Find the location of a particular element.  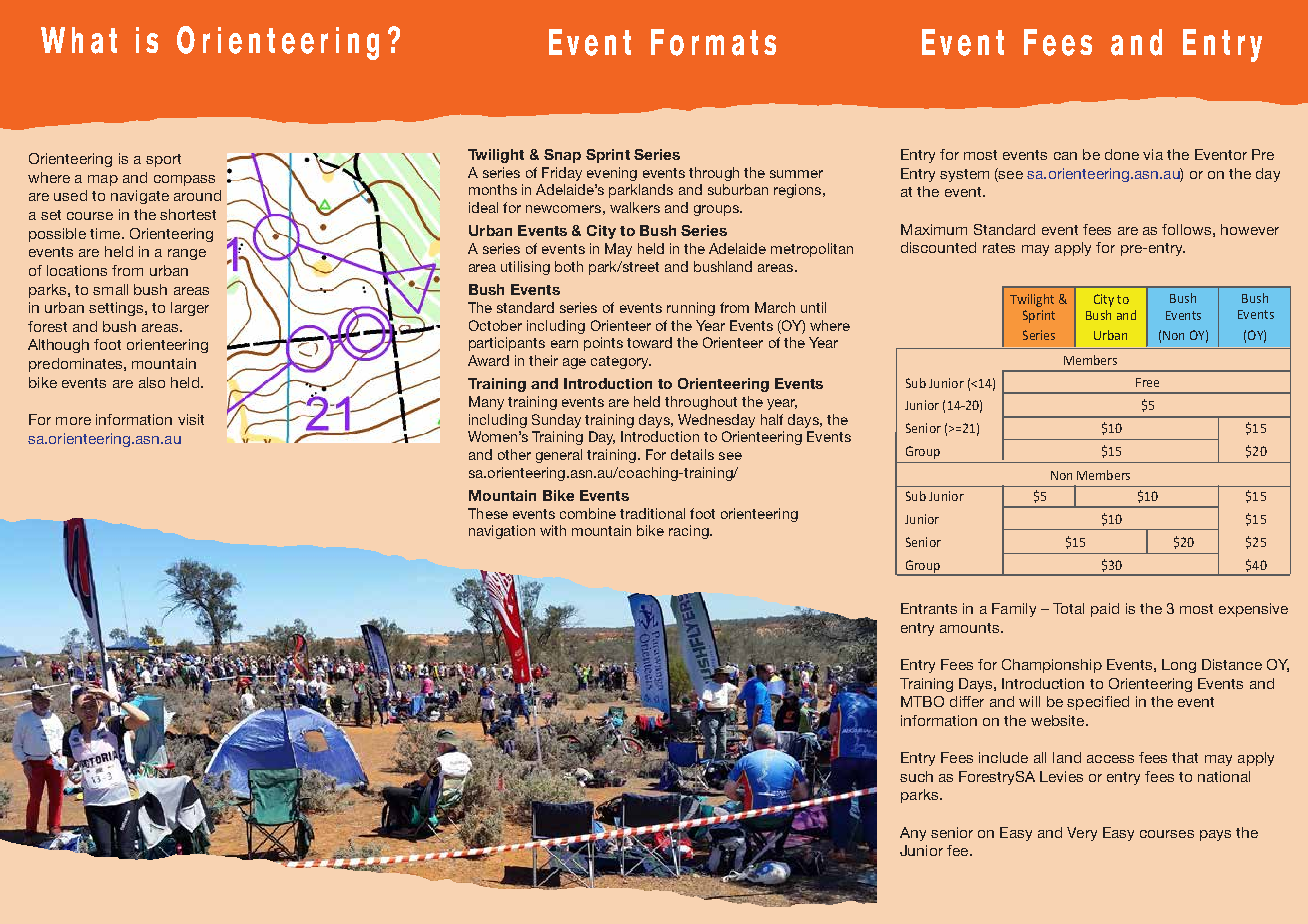

rates is located at coordinates (999, 248).
